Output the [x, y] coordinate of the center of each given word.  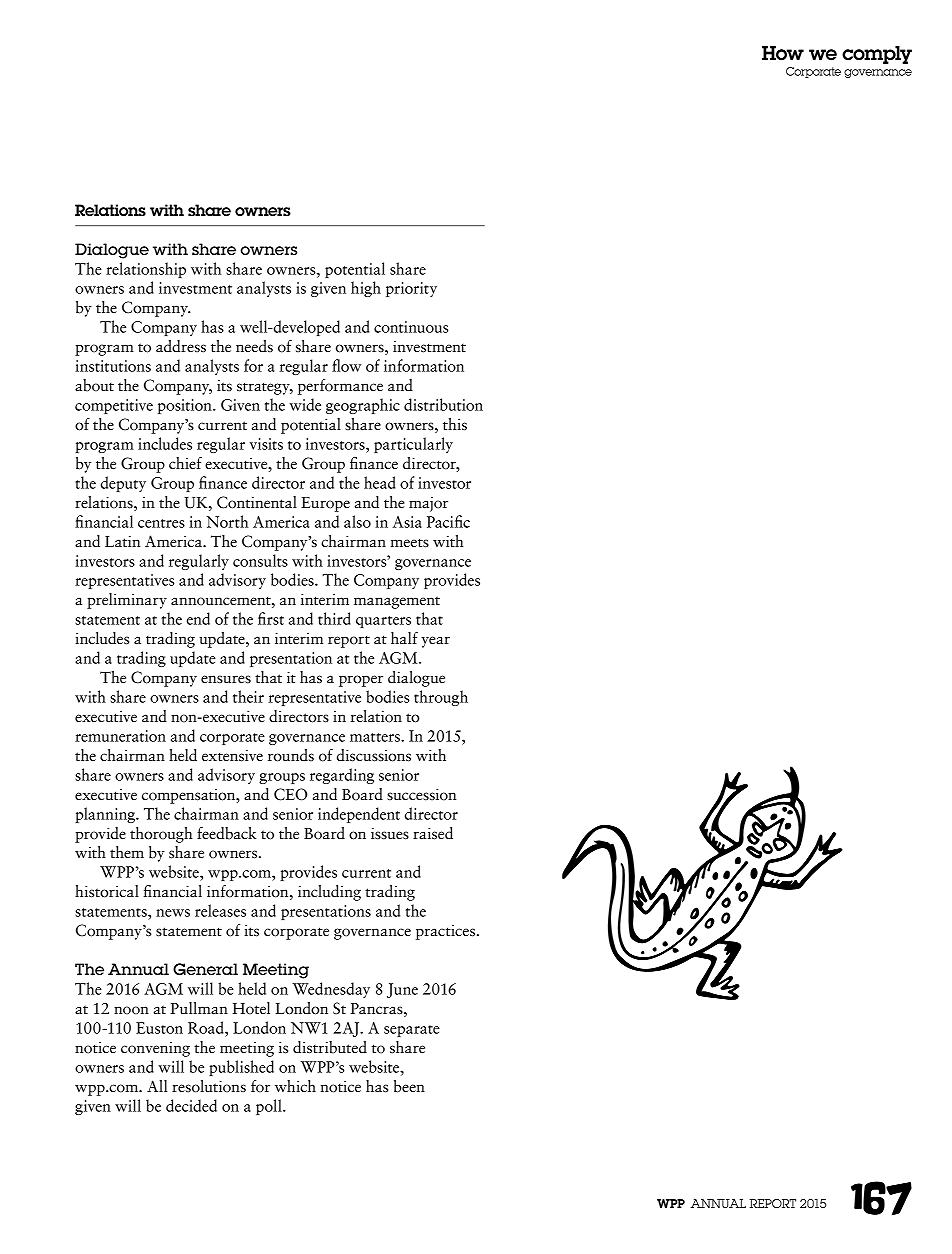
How [783, 53]
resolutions [209, 1086]
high [366, 289]
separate [412, 1031]
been [409, 1086]
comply [877, 55]
